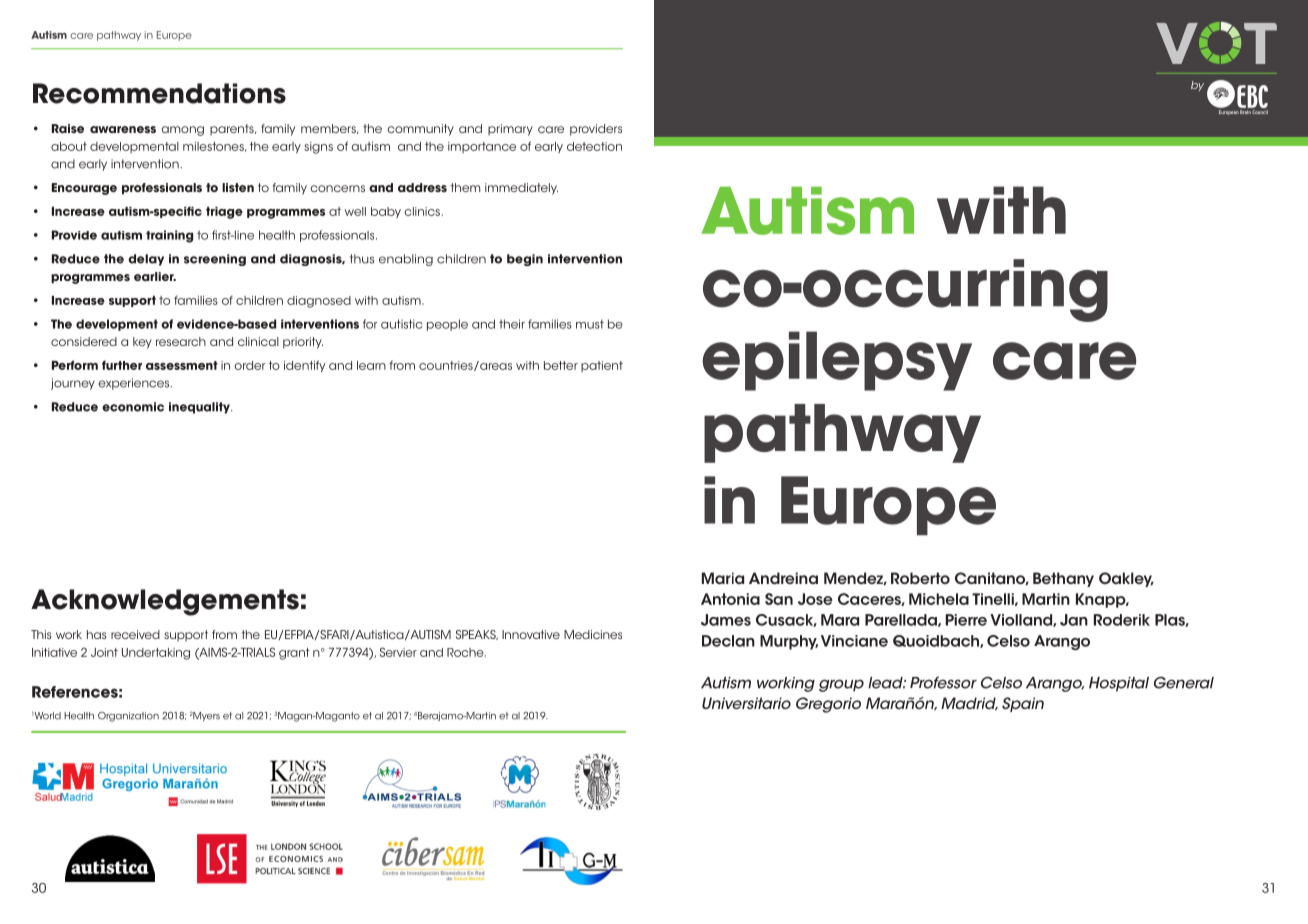 The width and height of the page is (1308, 924). Describe the element at coordinates (510, 130) in the page. I see `primary` at that location.
